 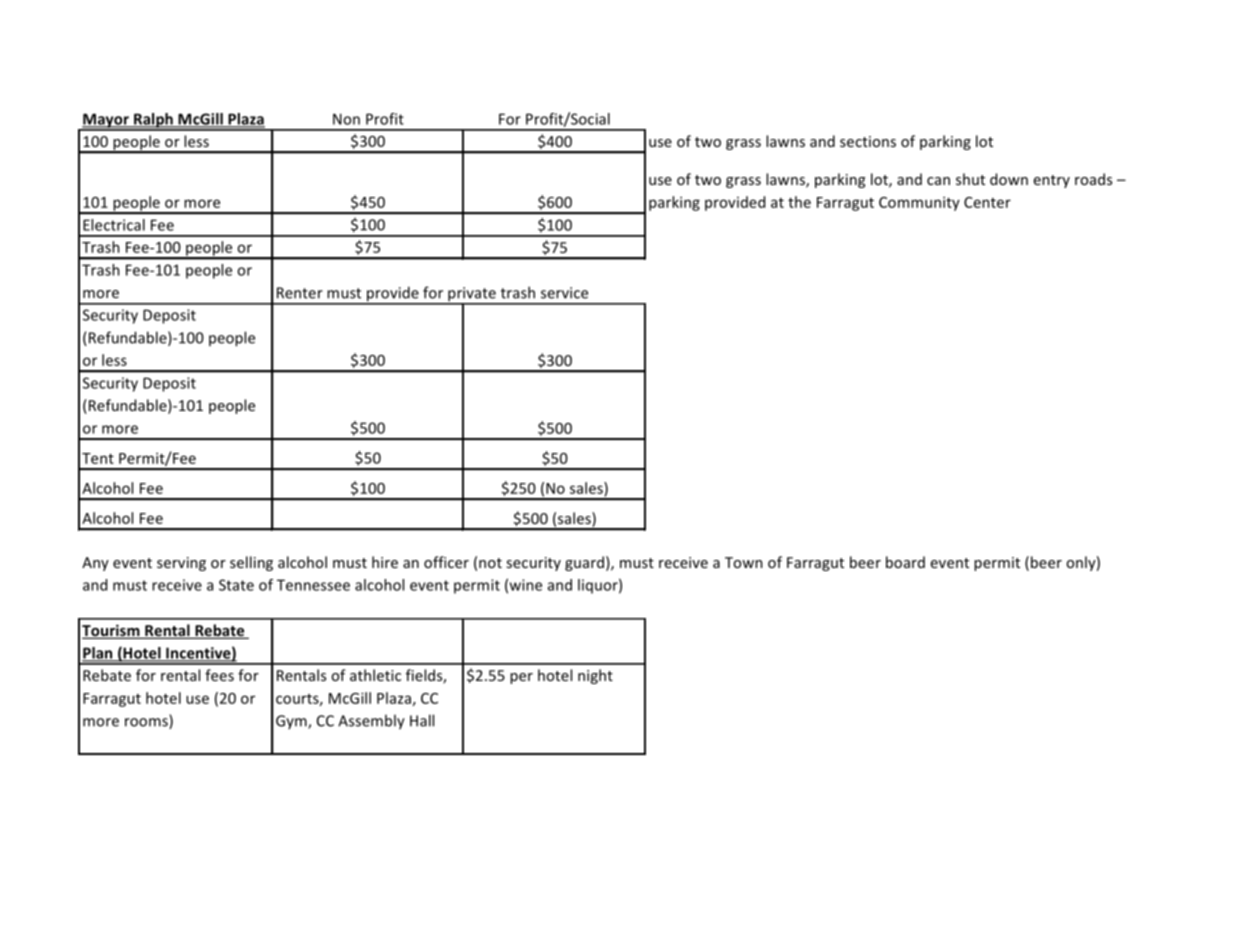 I want to click on night, so click(x=595, y=676).
